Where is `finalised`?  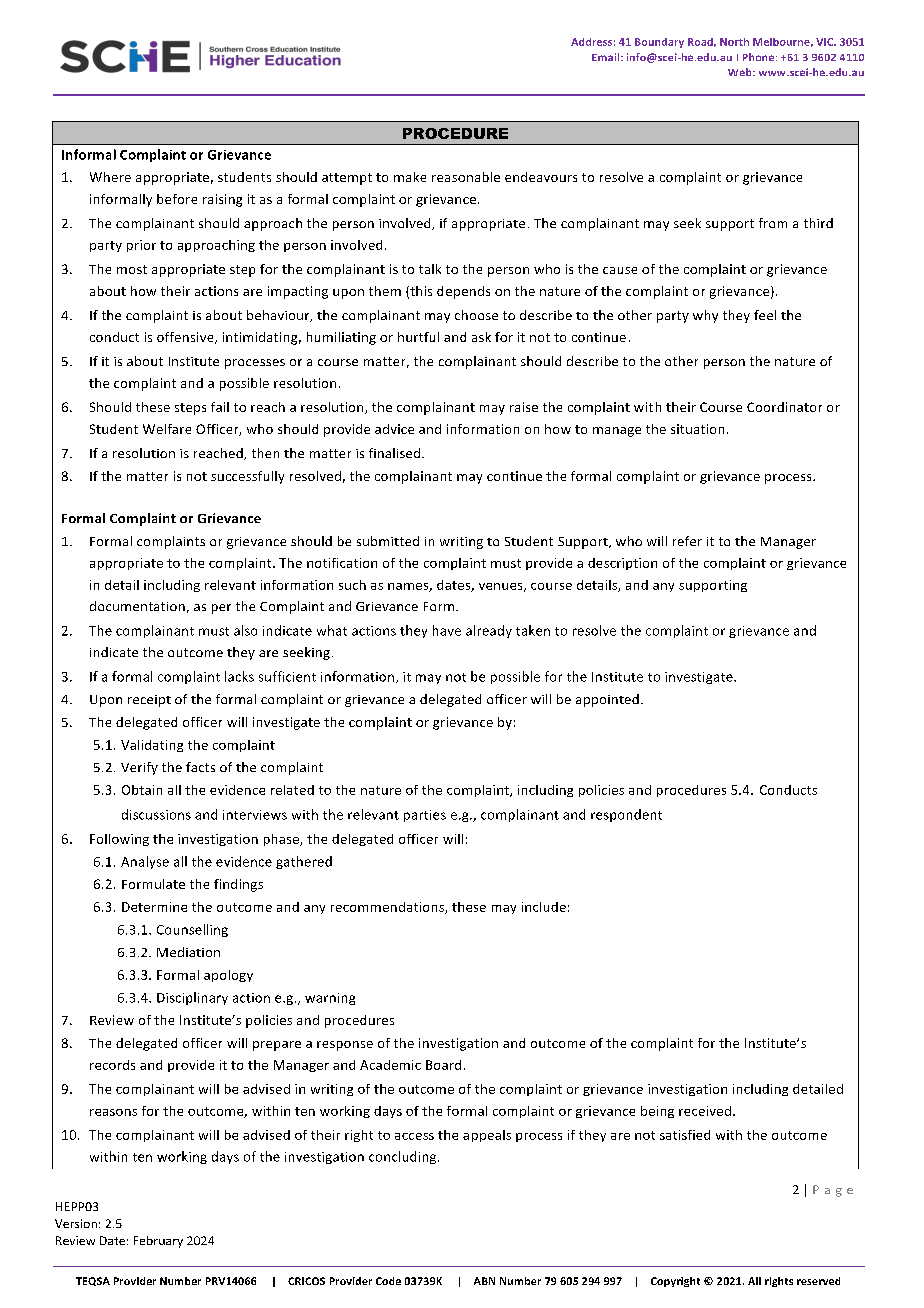
finalised is located at coordinates (396, 453).
